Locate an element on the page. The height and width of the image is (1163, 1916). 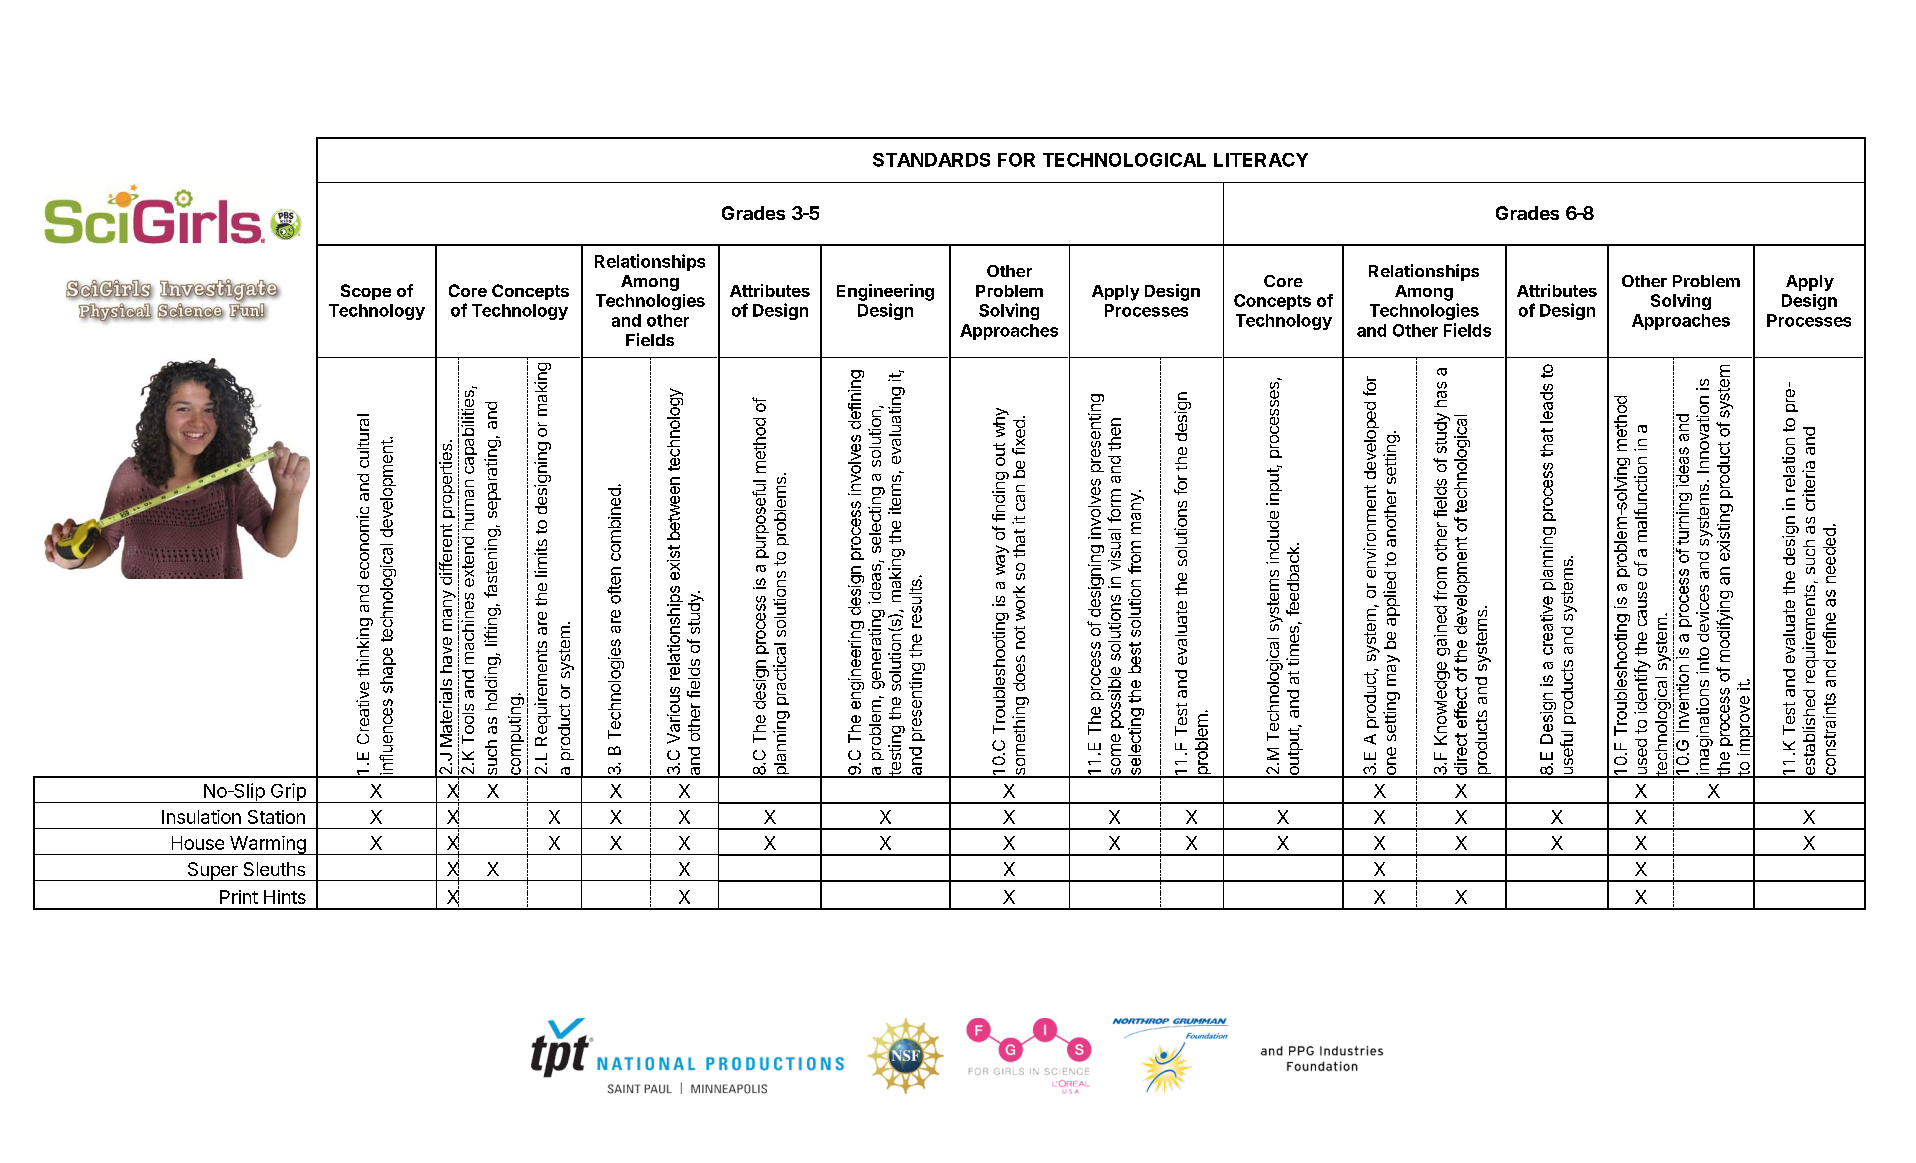
STANDARDS is located at coordinates (931, 160).
